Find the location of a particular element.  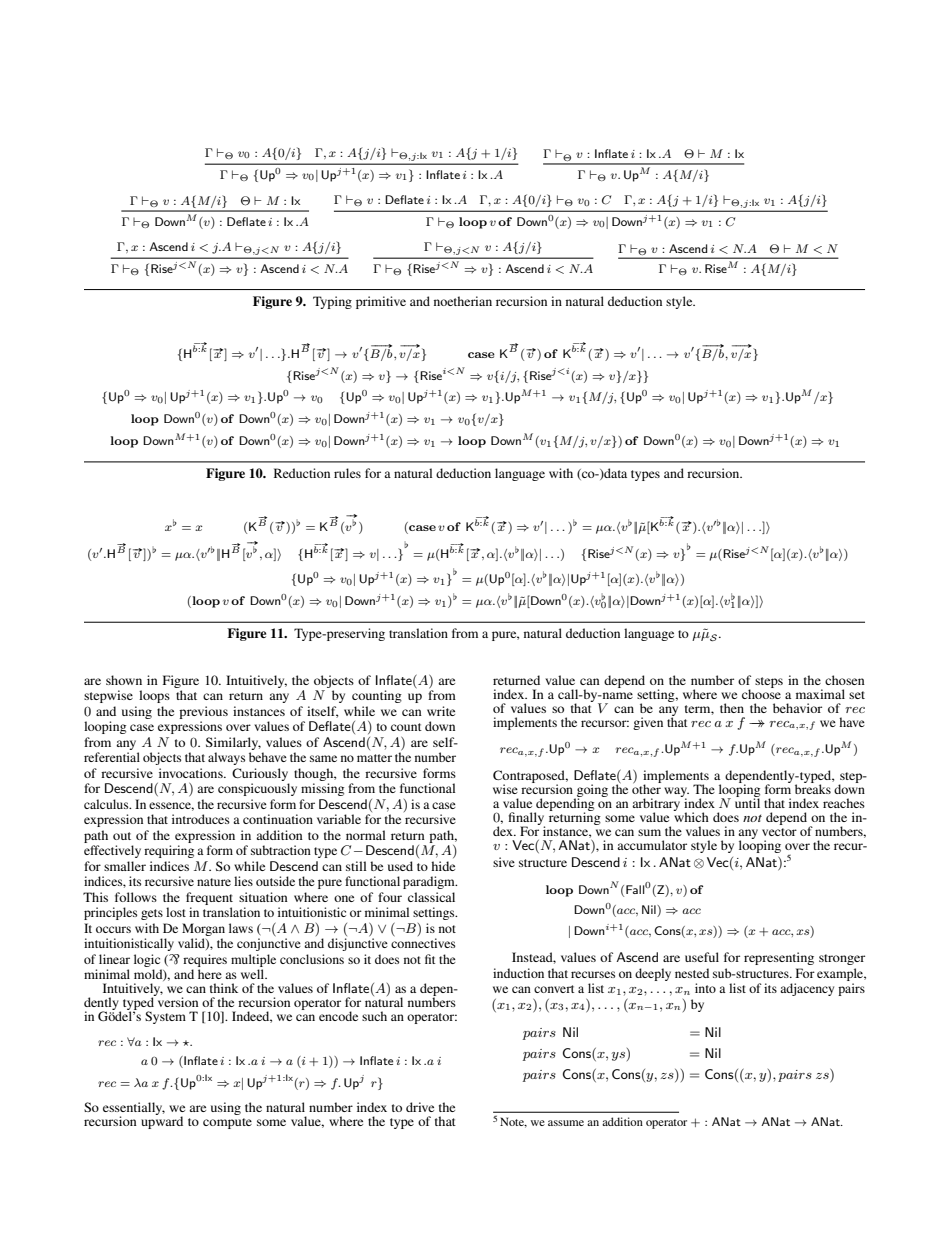

write is located at coordinates (441, 711).
